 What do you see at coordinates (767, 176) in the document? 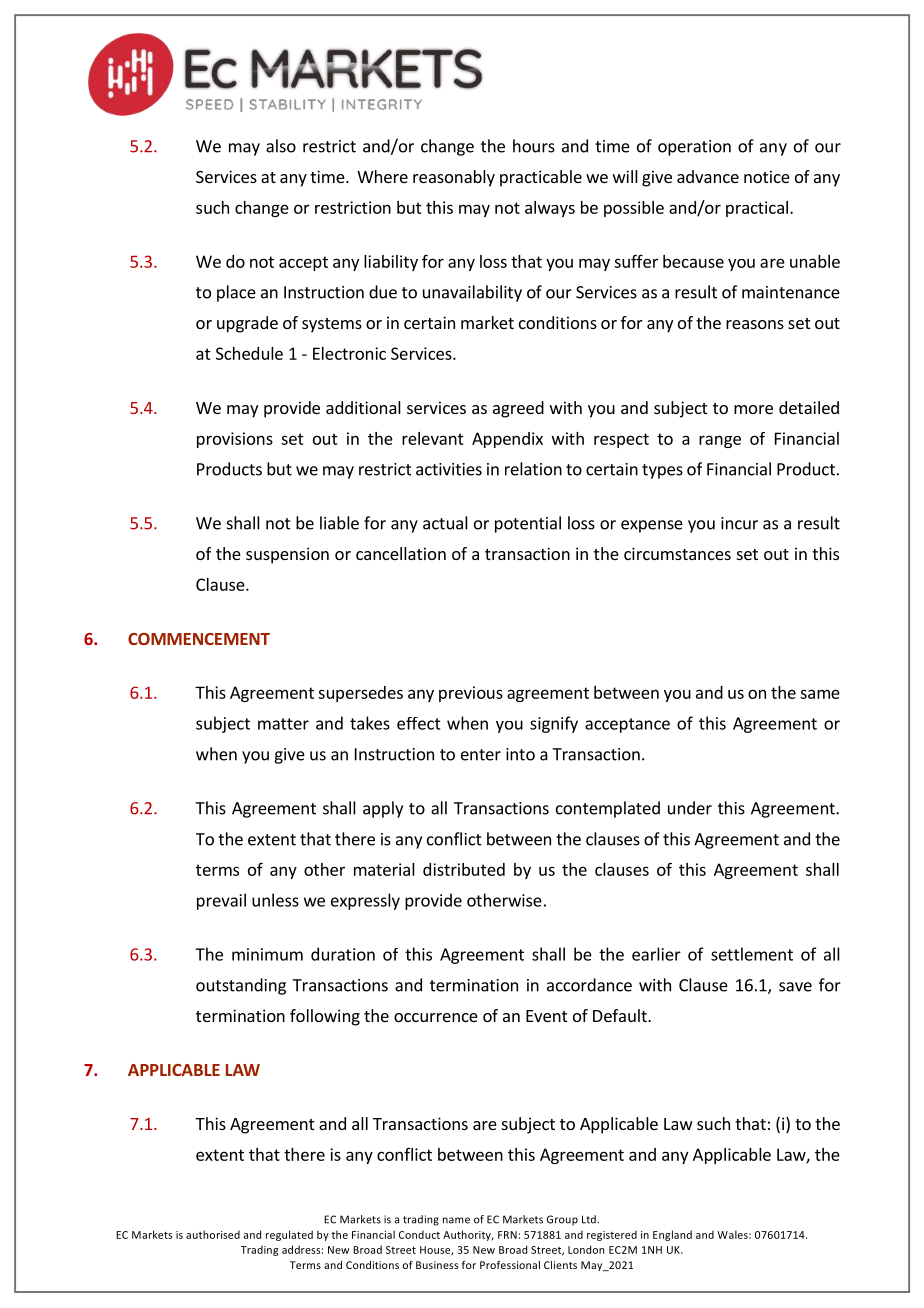
I see `notice` at bounding box center [767, 176].
